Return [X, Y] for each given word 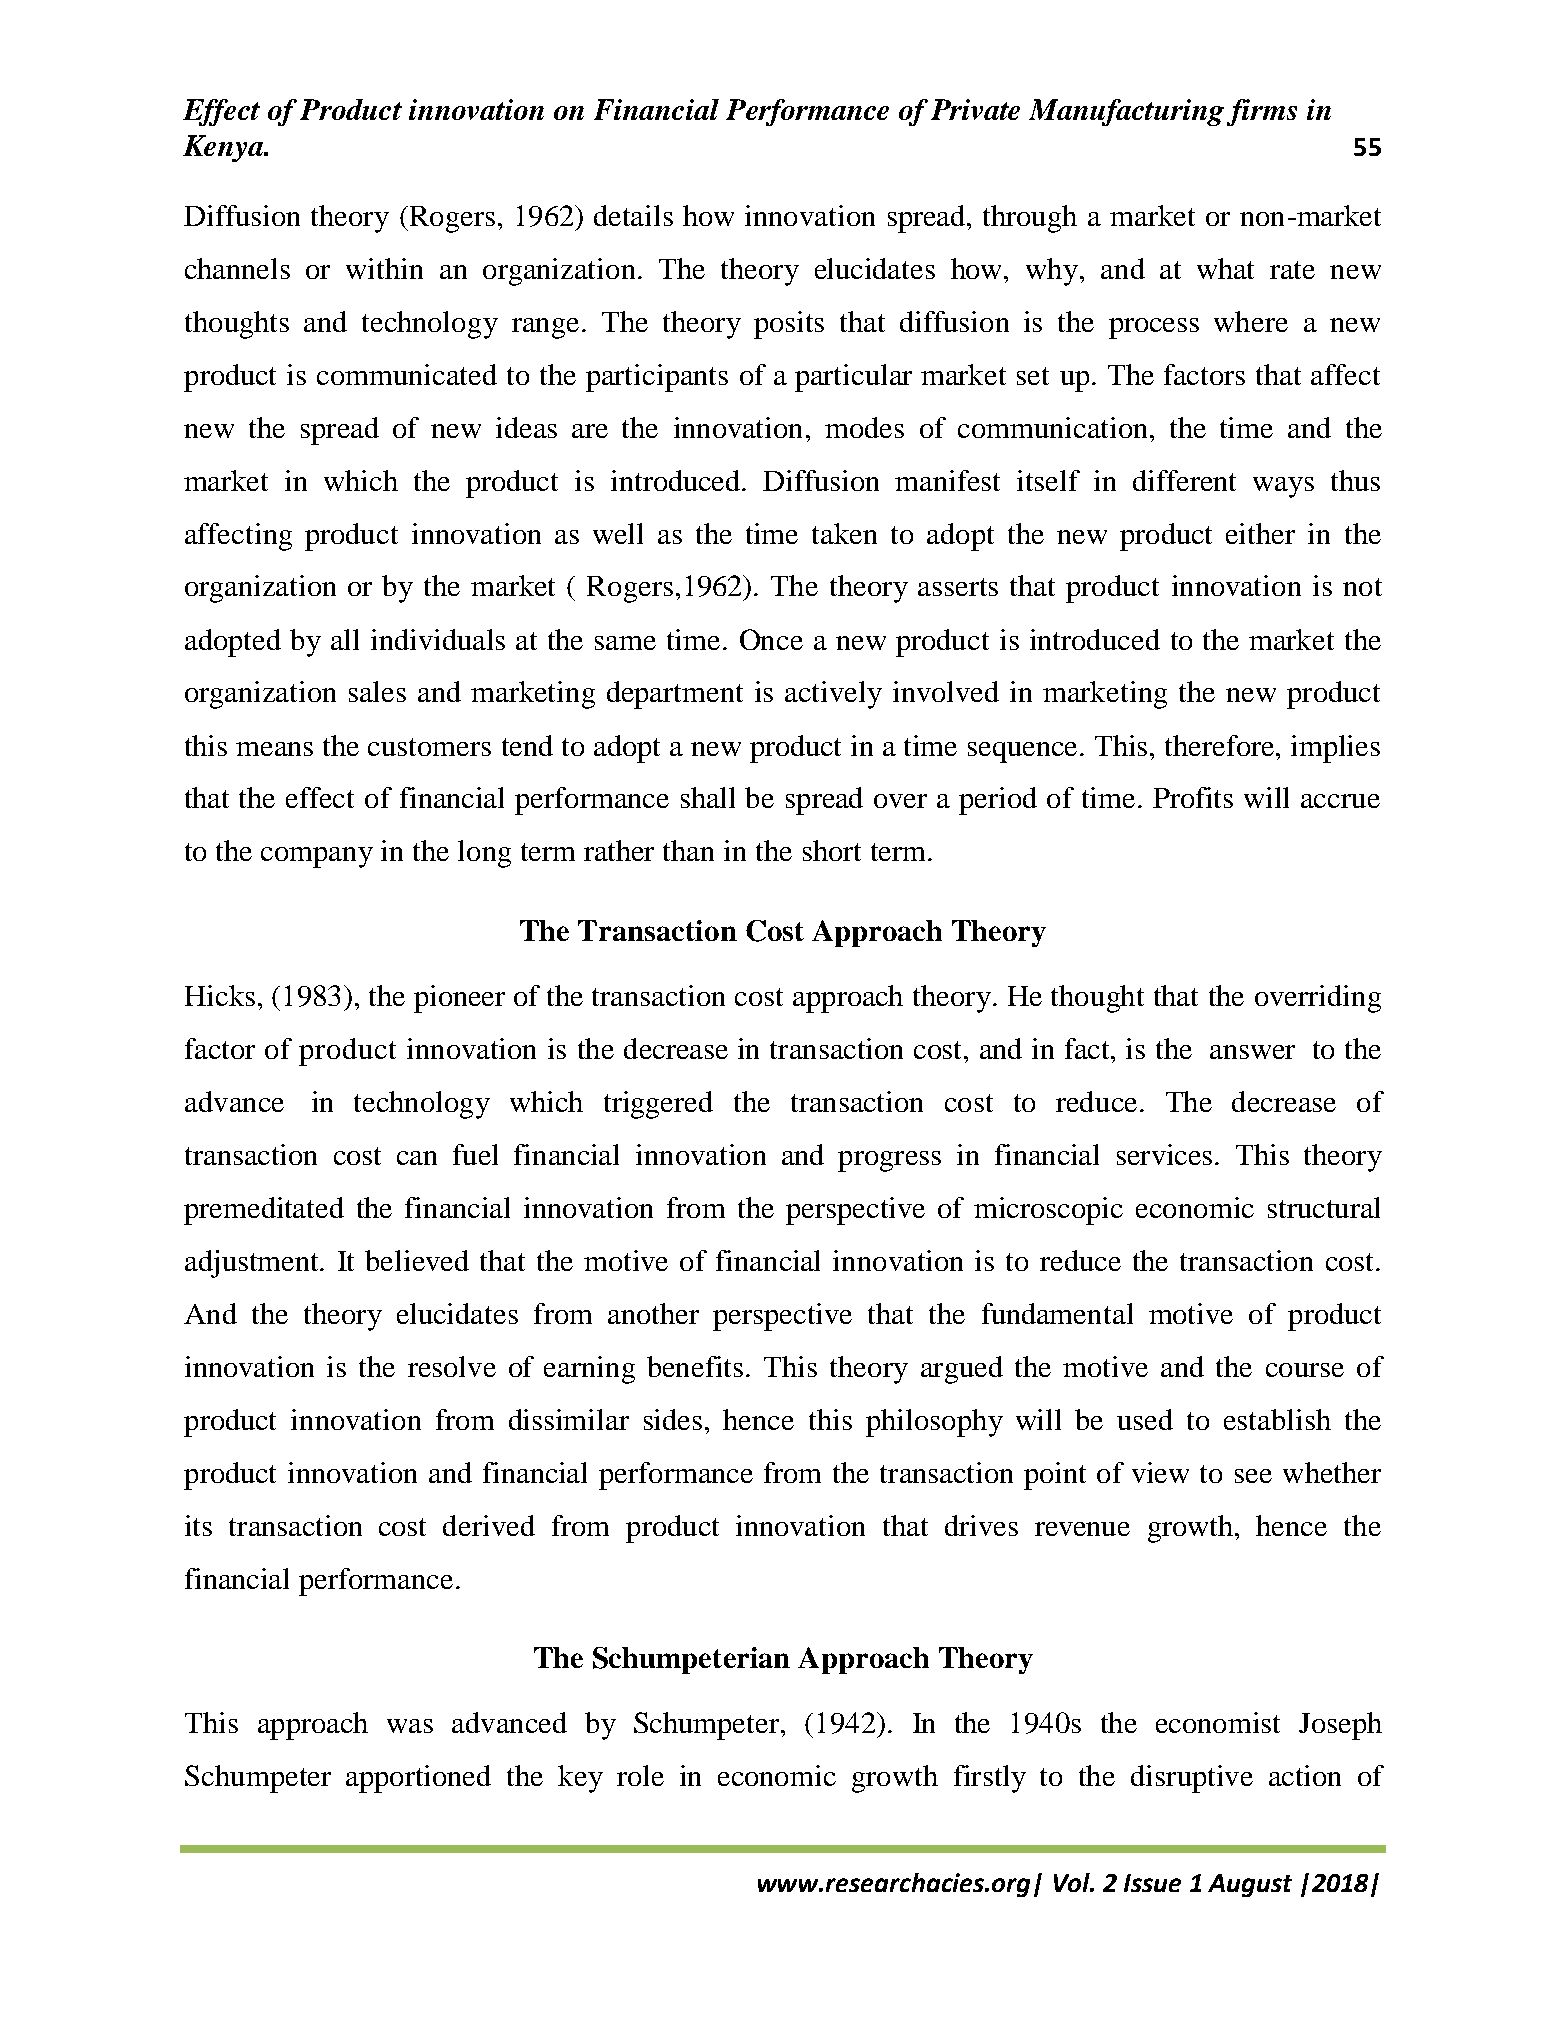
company [317, 857]
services [1164, 1154]
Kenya [224, 148]
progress [889, 1161]
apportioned [418, 1779]
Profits [1193, 797]
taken [844, 533]
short [832, 850]
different [1184, 480]
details [633, 215]
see [1253, 1476]
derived [489, 1525]
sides [673, 1419]
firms [1262, 112]
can [417, 1158]
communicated [407, 374]
